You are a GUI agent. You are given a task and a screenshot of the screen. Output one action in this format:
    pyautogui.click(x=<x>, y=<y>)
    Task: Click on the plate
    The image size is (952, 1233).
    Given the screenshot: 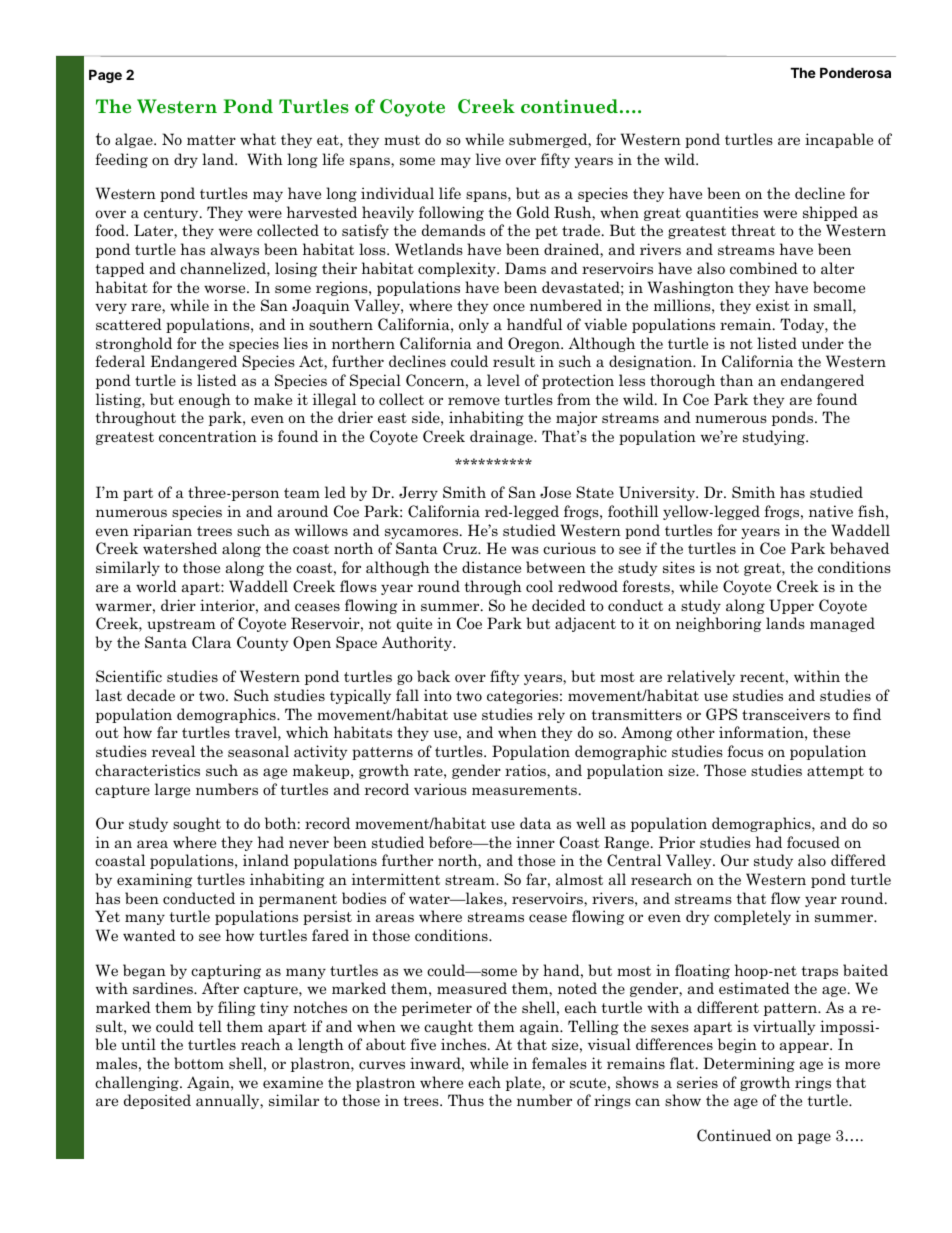 What is the action you would take?
    pyautogui.click(x=525, y=1083)
